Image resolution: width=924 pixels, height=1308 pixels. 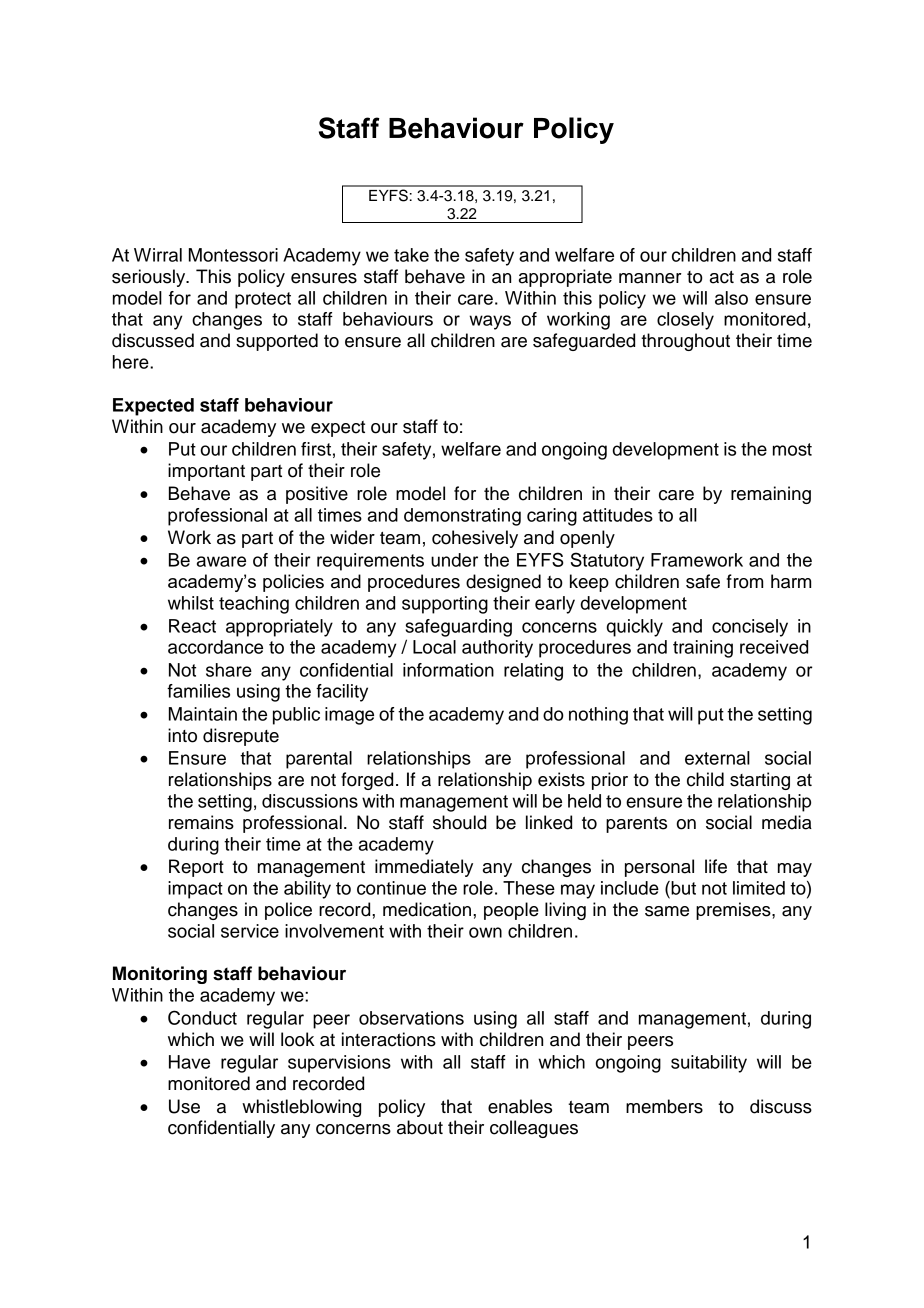 I want to click on also, so click(x=731, y=298).
